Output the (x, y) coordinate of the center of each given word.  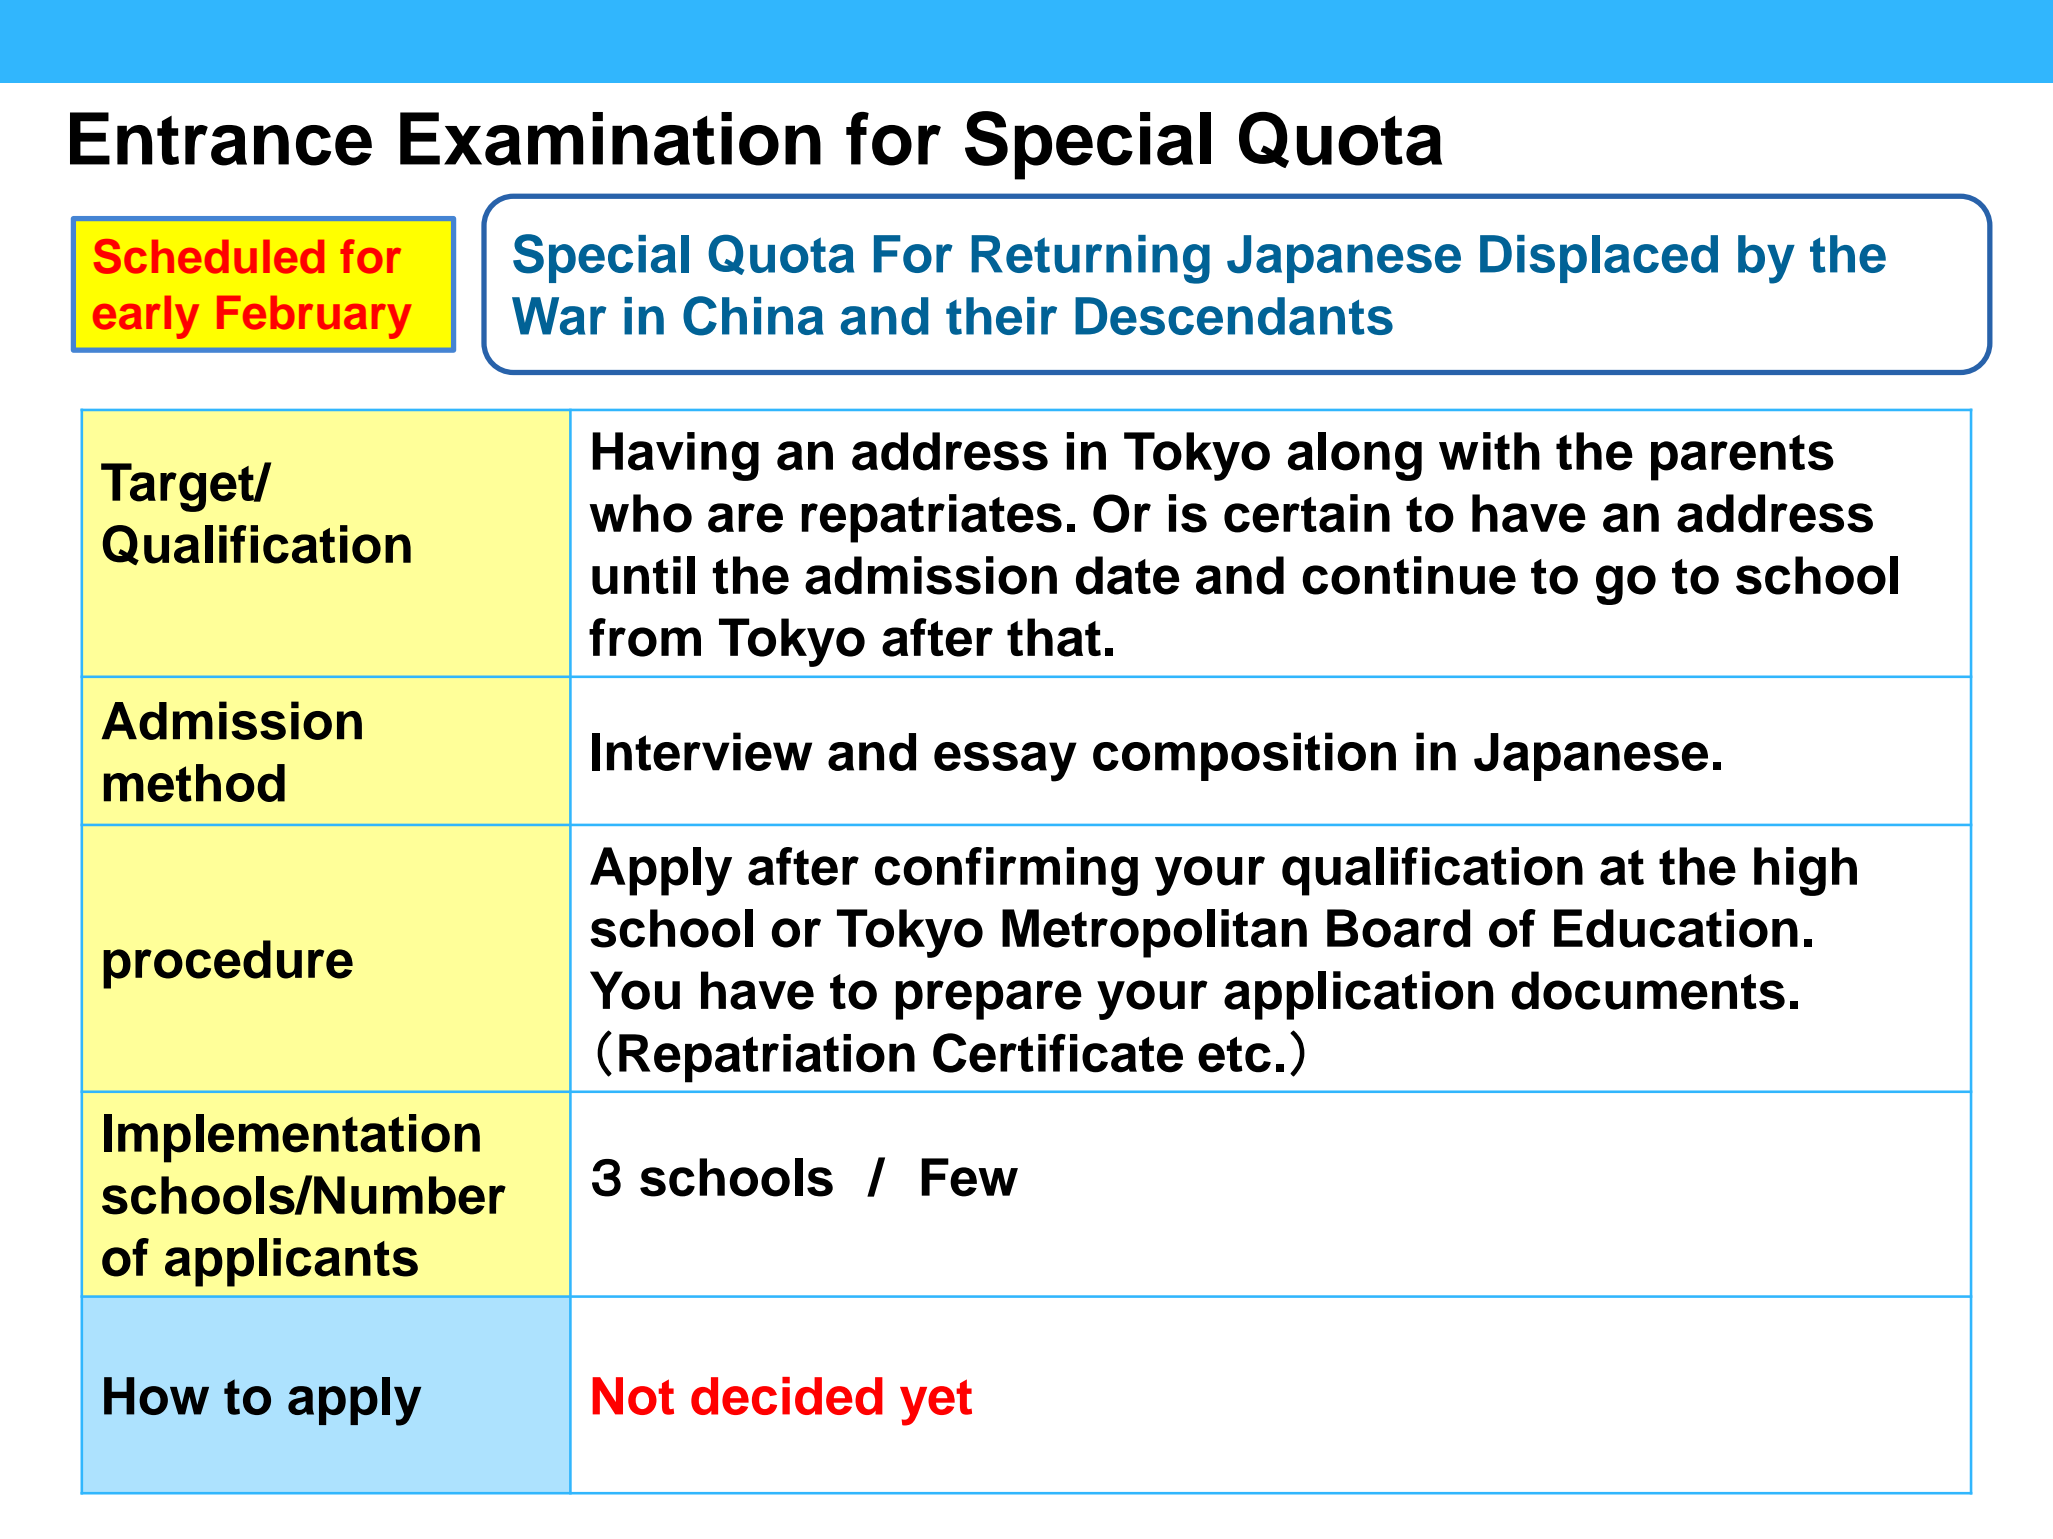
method (194, 783)
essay (1005, 762)
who (640, 513)
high (1805, 871)
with (1489, 451)
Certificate (1058, 1053)
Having (675, 456)
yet (936, 1402)
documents (1648, 990)
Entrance (221, 139)
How (156, 1396)
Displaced (1599, 259)
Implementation (292, 1138)
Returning (1090, 259)
